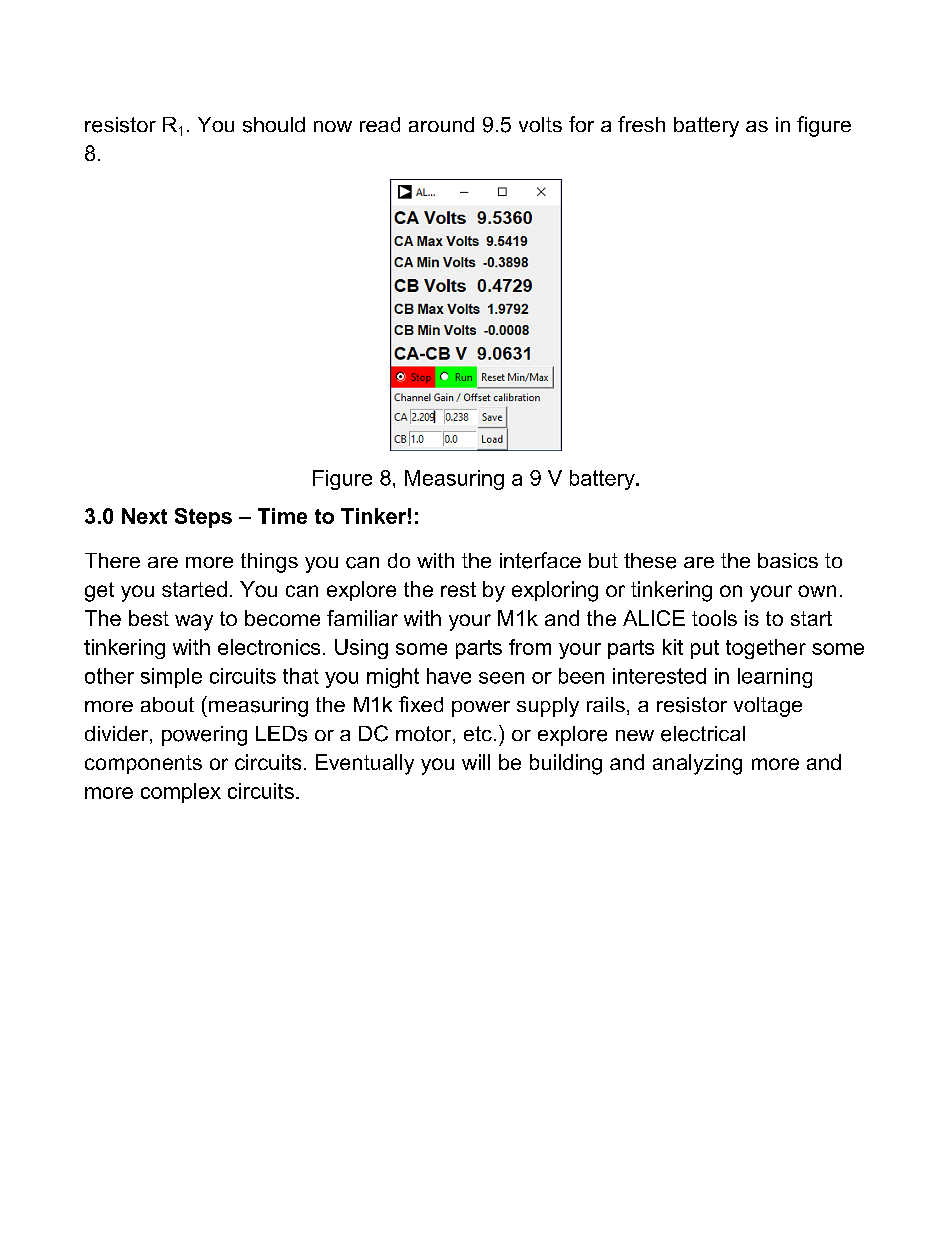 This screenshot has width=952, height=1233. Describe the element at coordinates (641, 124) in the screenshot. I see `fresh` at that location.
